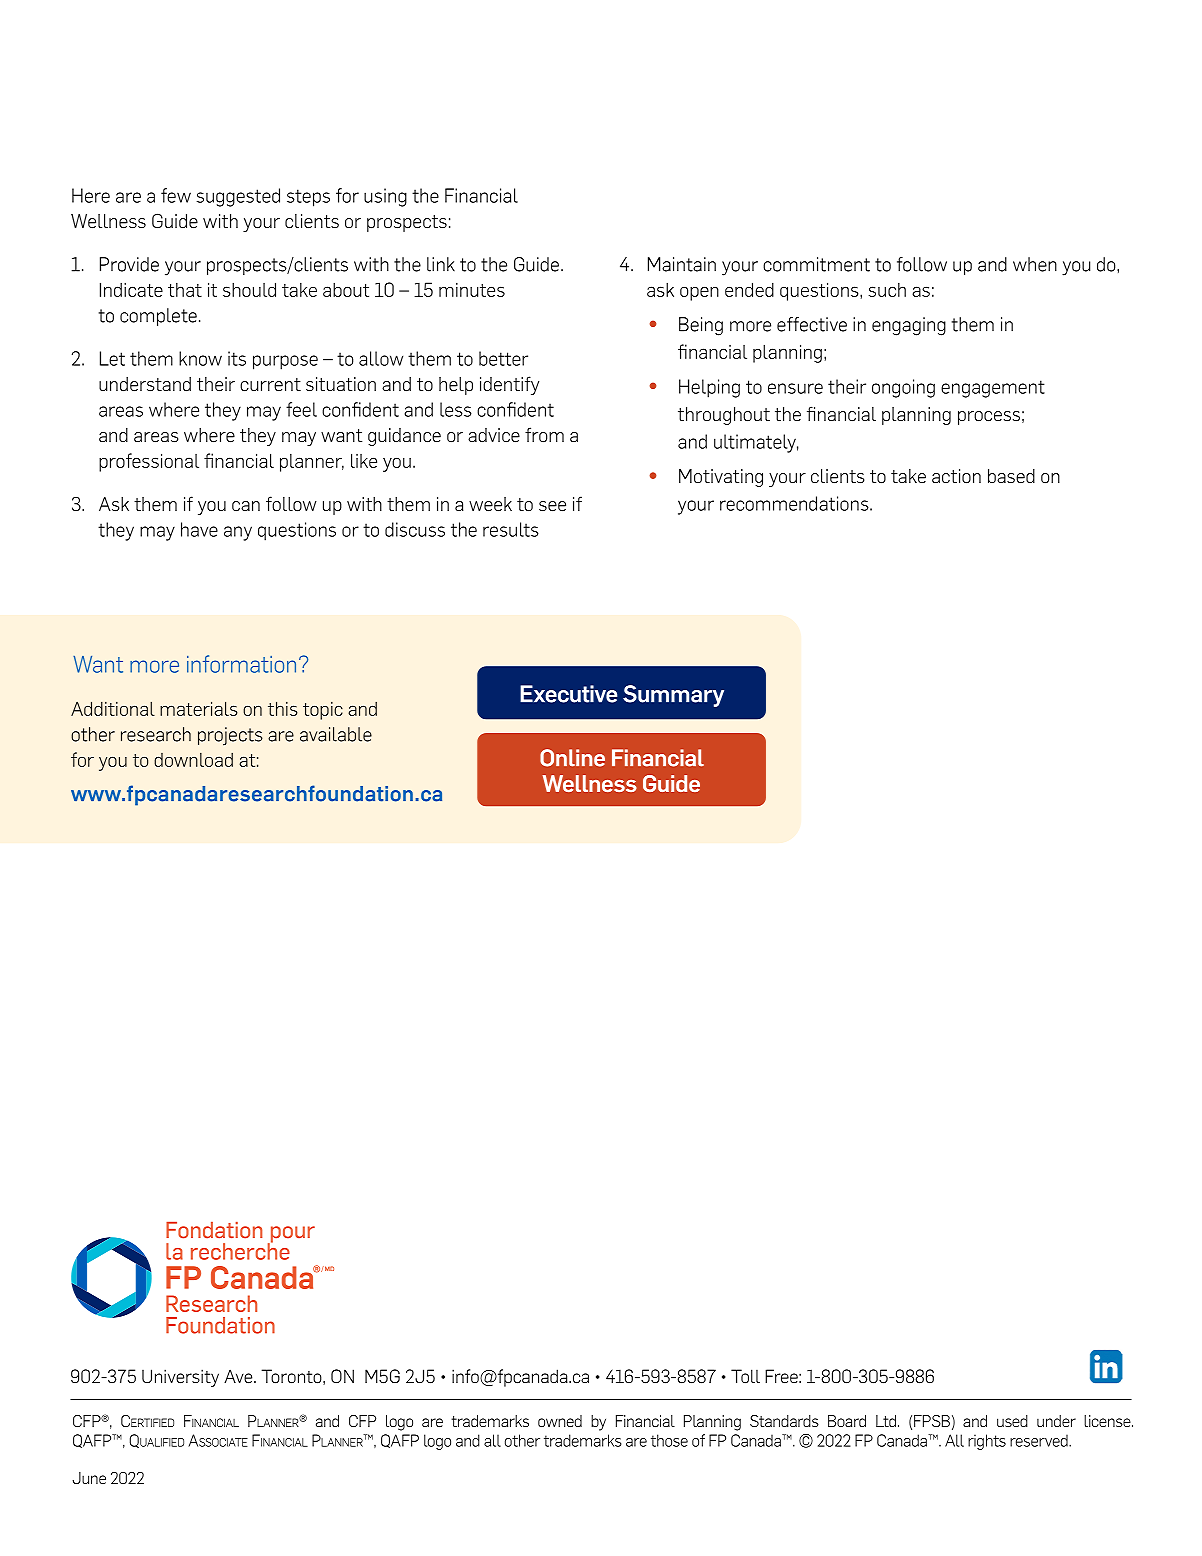  Describe the element at coordinates (180, 1378) in the document. I see `University` at that location.
